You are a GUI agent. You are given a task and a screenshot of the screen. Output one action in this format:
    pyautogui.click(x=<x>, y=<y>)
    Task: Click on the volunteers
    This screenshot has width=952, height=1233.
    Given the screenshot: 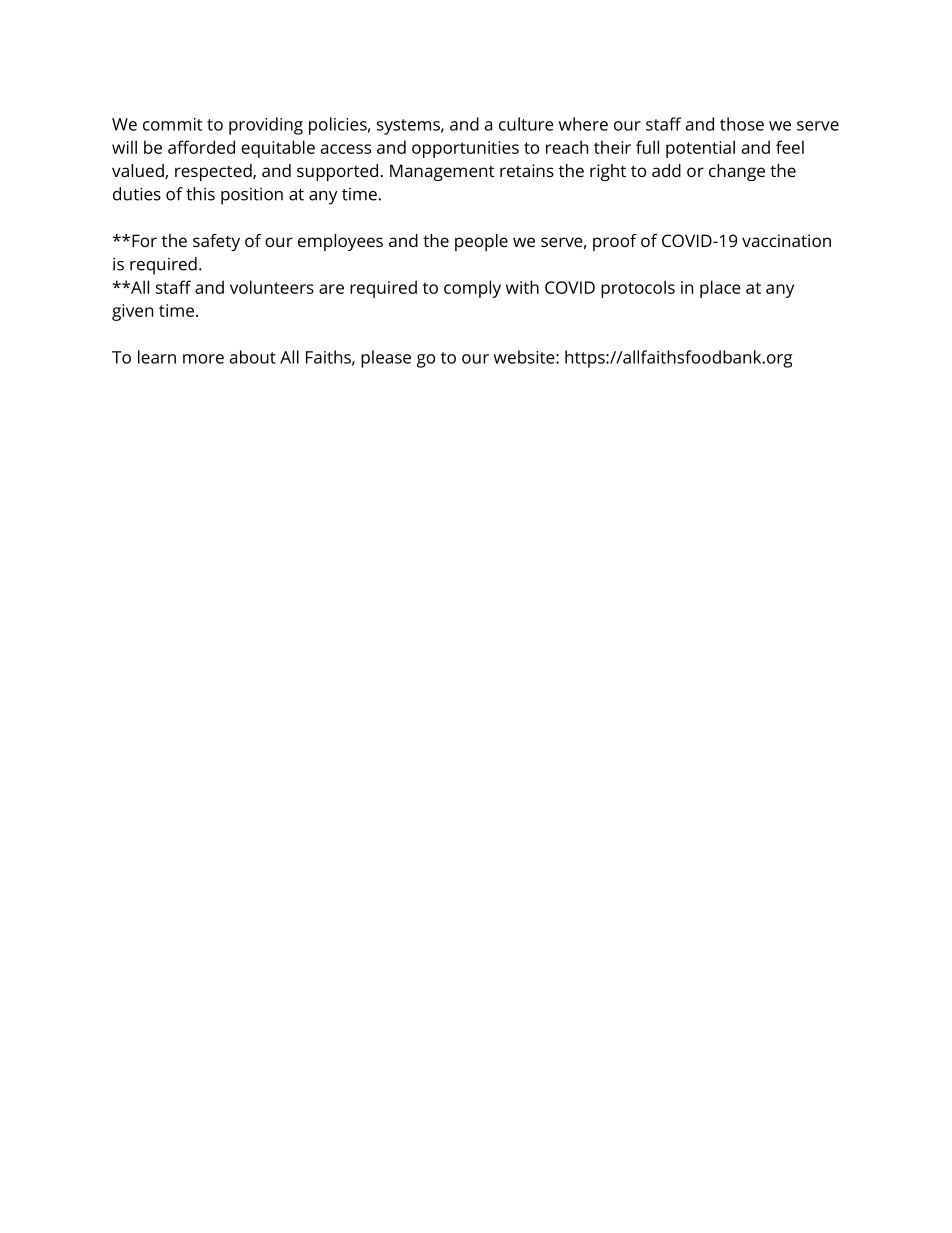 What is the action you would take?
    pyautogui.click(x=272, y=287)
